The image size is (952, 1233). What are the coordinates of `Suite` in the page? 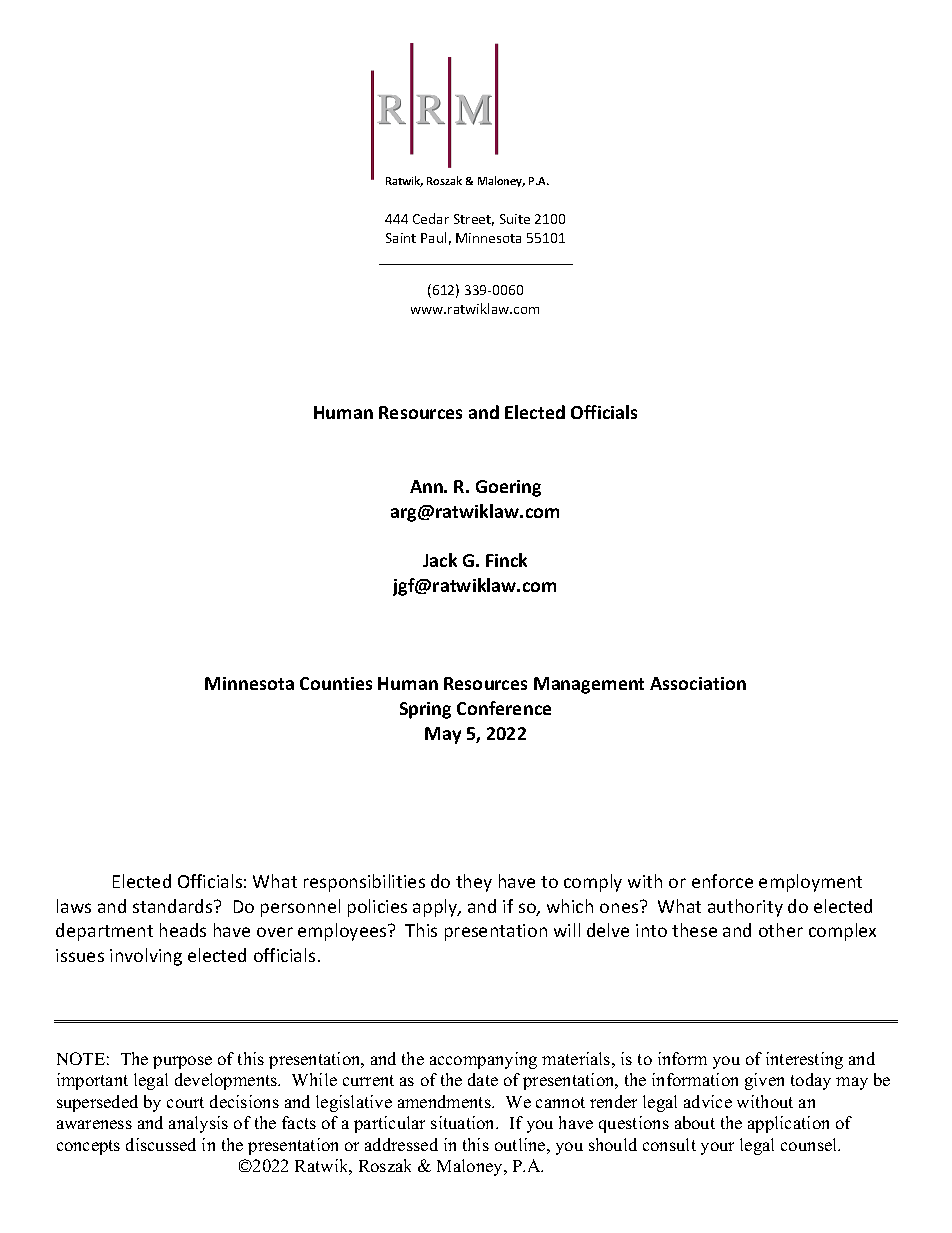 It's located at (515, 219).
